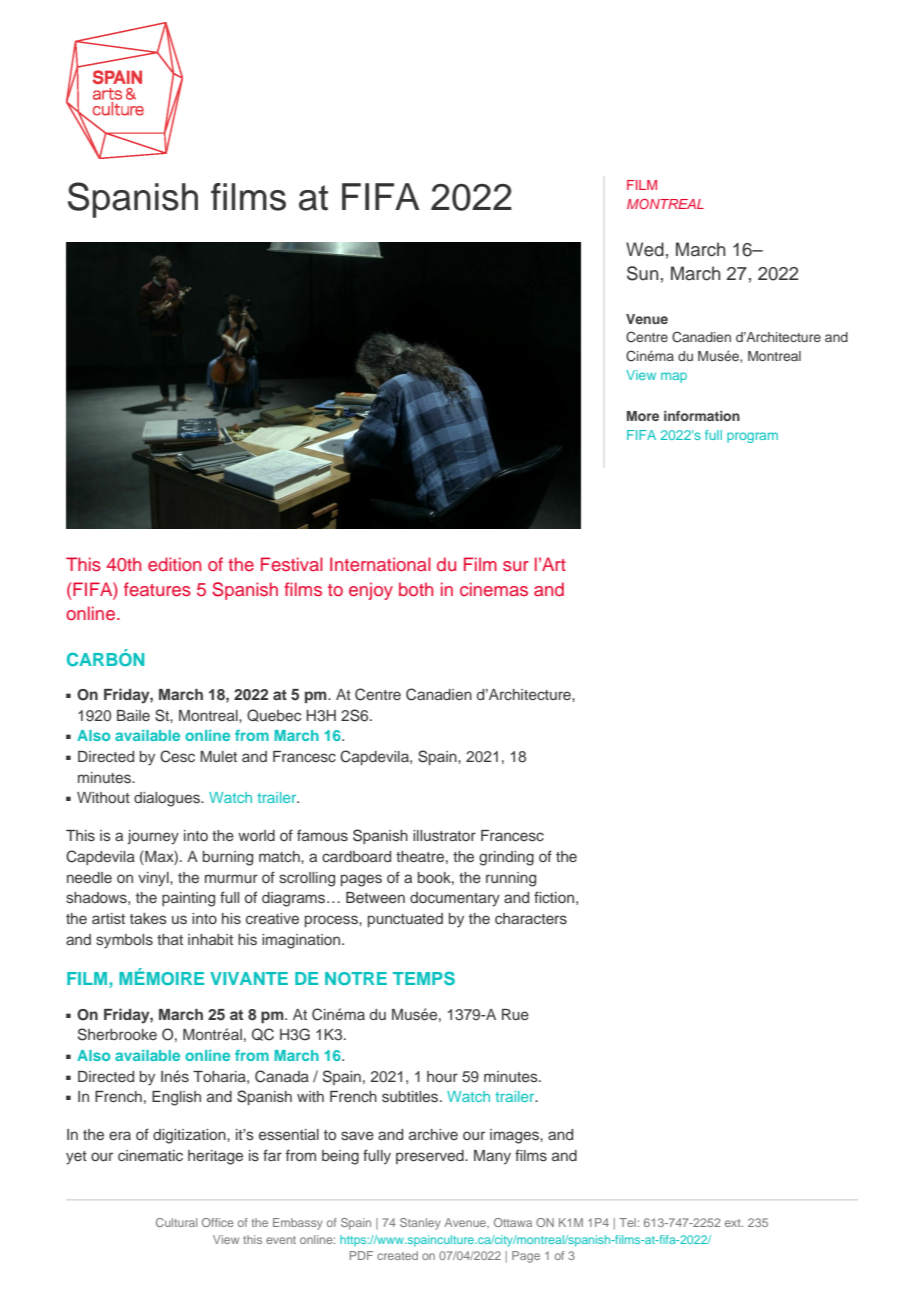  Describe the element at coordinates (444, 835) in the screenshot. I see `illustrator` at that location.
